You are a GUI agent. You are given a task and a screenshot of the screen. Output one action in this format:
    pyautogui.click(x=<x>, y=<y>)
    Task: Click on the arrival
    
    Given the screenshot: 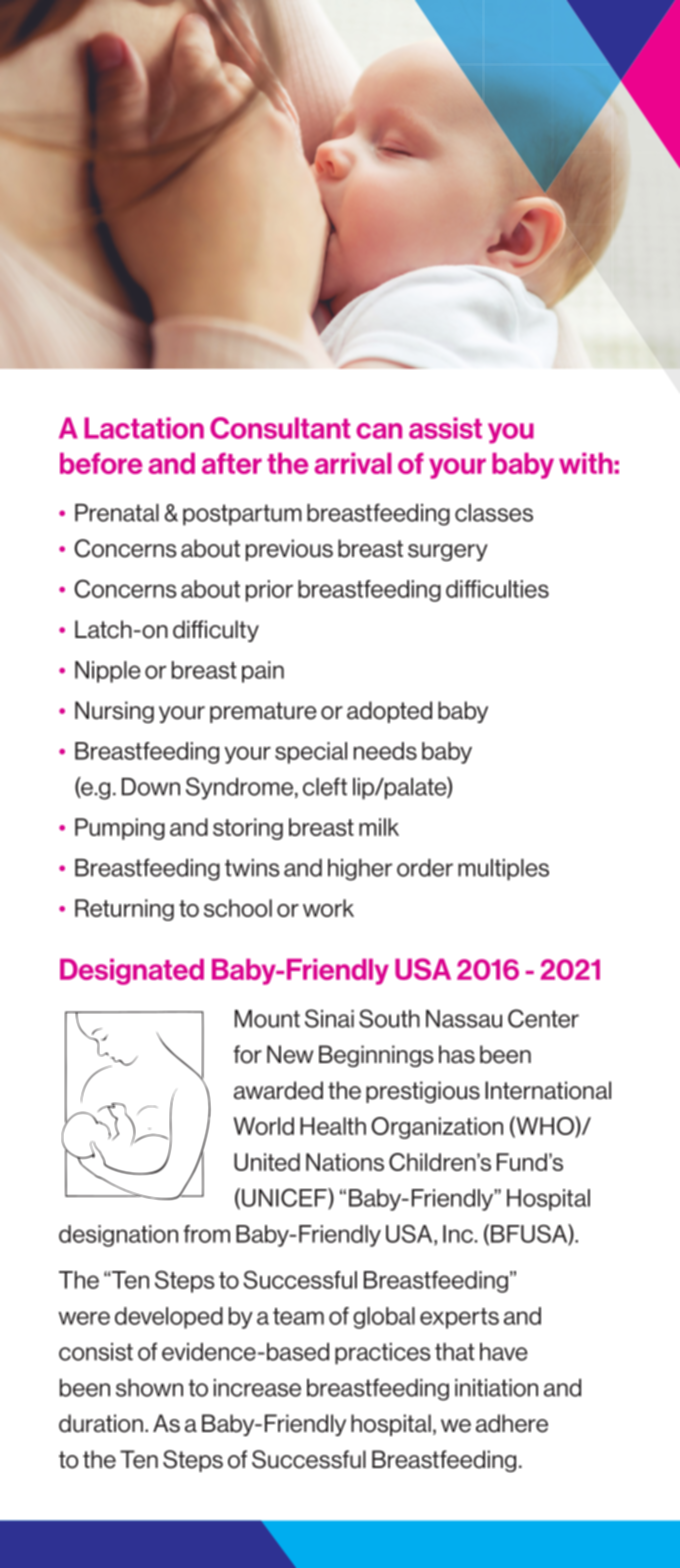 What is the action you would take?
    pyautogui.click(x=353, y=463)
